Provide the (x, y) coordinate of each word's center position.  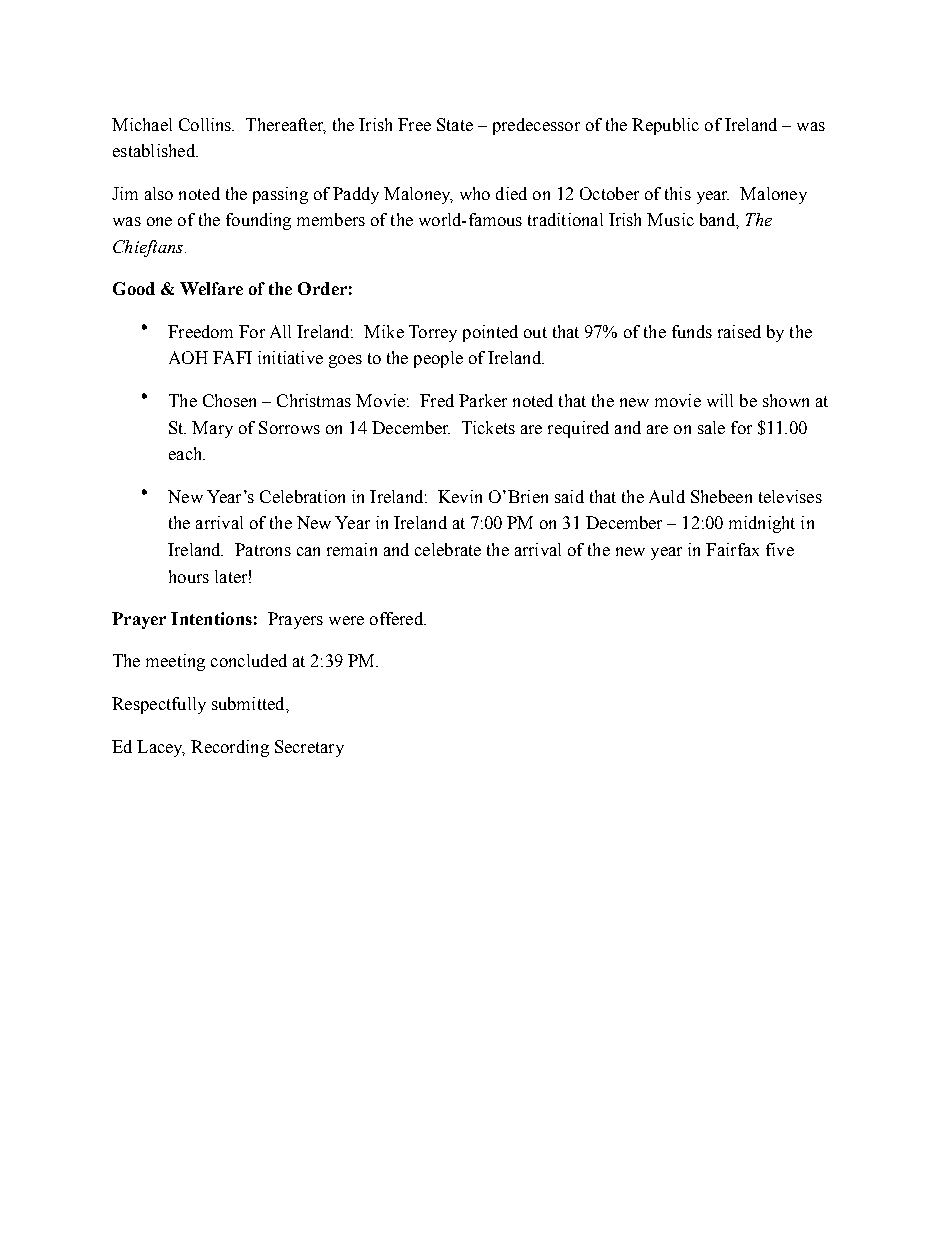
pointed (490, 333)
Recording (230, 748)
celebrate (448, 549)
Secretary (309, 748)
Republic (665, 126)
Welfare (211, 288)
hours (189, 576)
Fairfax (732, 549)
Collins (206, 124)
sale (711, 427)
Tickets (488, 427)
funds (692, 331)
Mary (212, 429)
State (455, 124)
